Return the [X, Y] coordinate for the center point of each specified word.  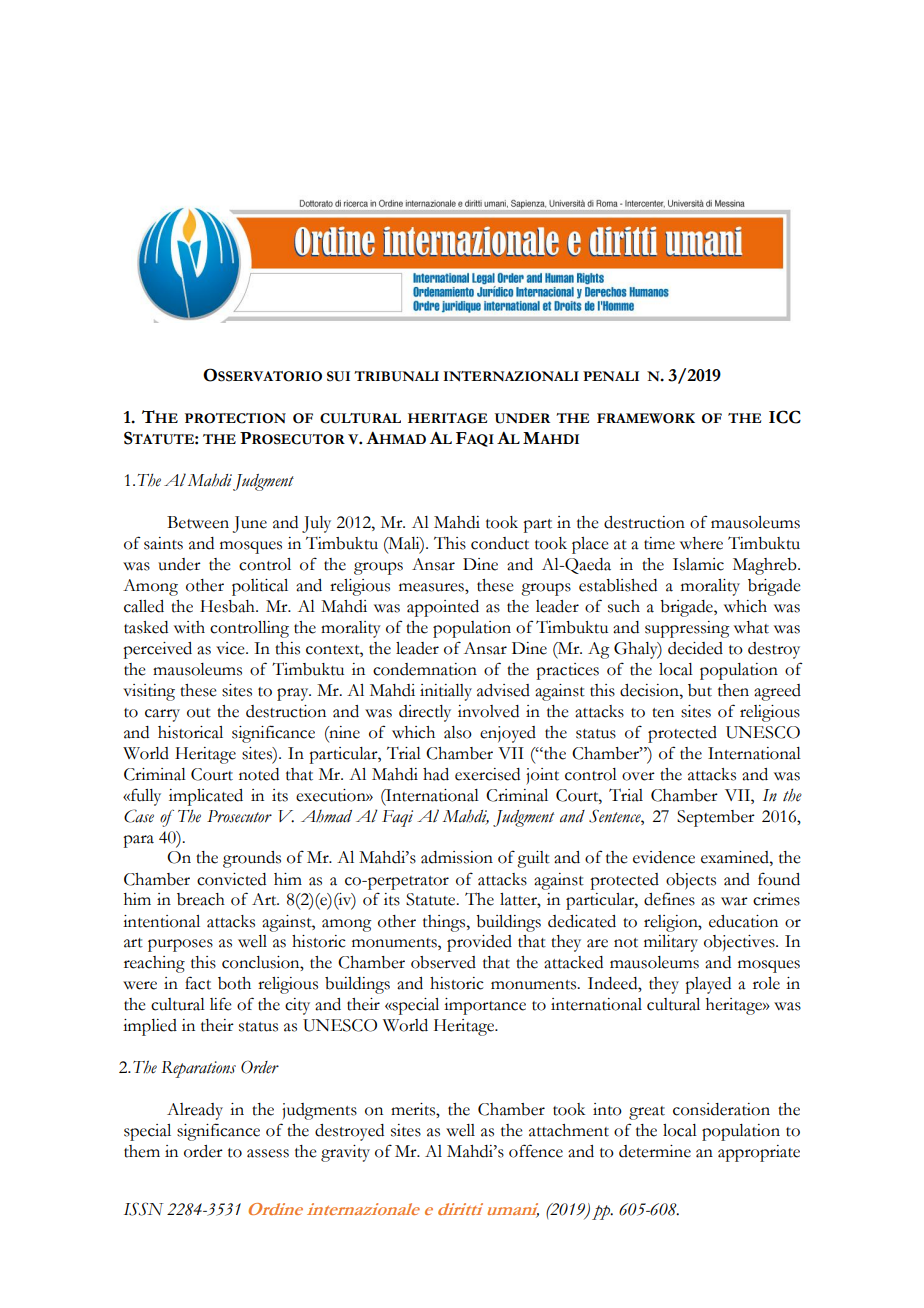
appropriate [759, 1153]
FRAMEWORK [646, 418]
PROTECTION [235, 418]
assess [268, 1153]
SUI [338, 376]
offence [536, 1151]
